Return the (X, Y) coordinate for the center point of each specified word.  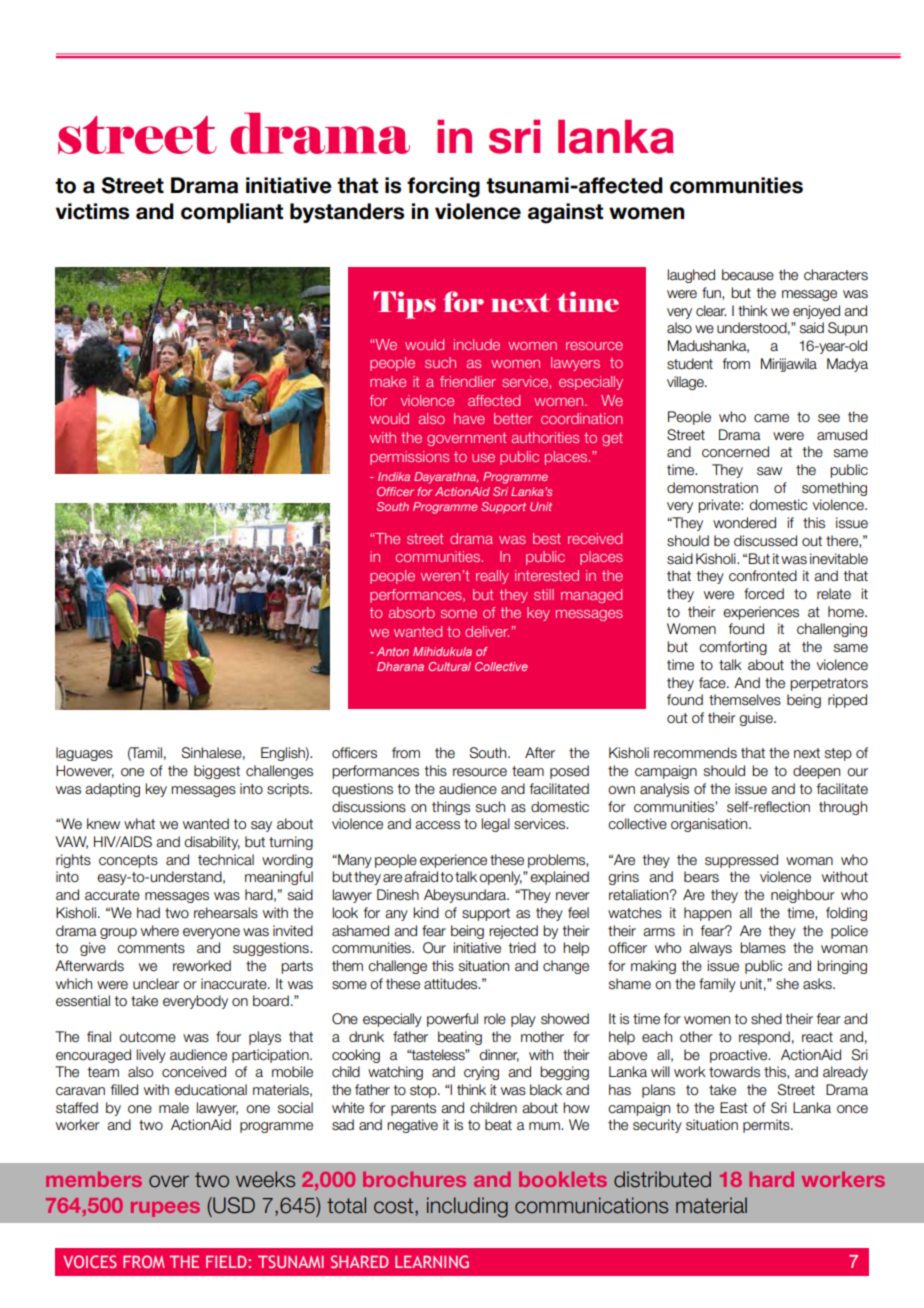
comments (151, 948)
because (748, 275)
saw (769, 471)
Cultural (449, 666)
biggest (217, 772)
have (469, 418)
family (717, 985)
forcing (443, 187)
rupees (165, 1209)
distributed (662, 1179)
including (467, 1207)
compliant (232, 213)
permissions (409, 458)
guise (757, 719)
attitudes (452, 984)
